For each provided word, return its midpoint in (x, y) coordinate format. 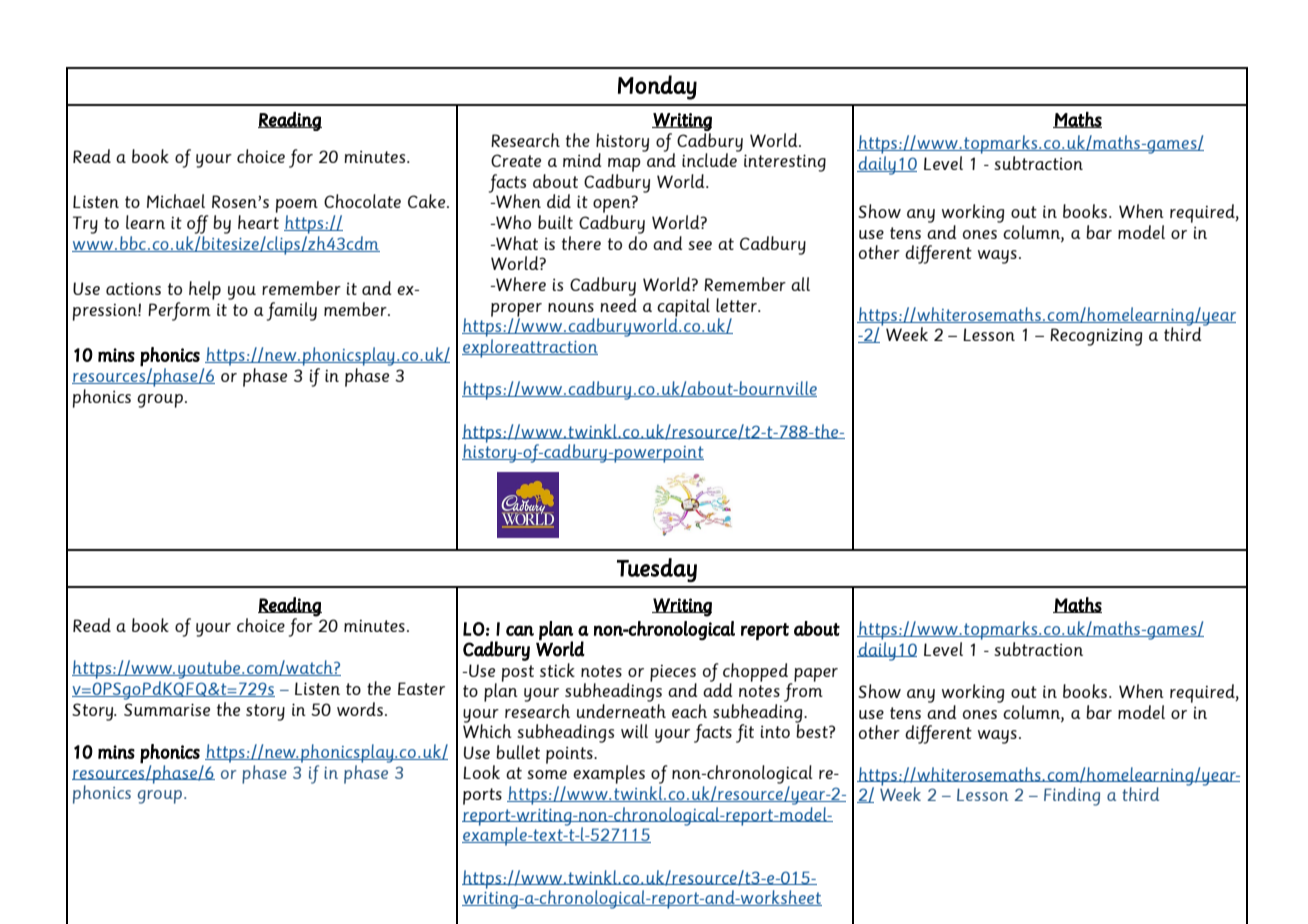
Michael (176, 201)
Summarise (167, 709)
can (520, 630)
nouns (571, 307)
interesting (785, 163)
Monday (657, 87)
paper (816, 675)
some (547, 774)
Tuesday (657, 570)
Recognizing (1096, 337)
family (292, 311)
